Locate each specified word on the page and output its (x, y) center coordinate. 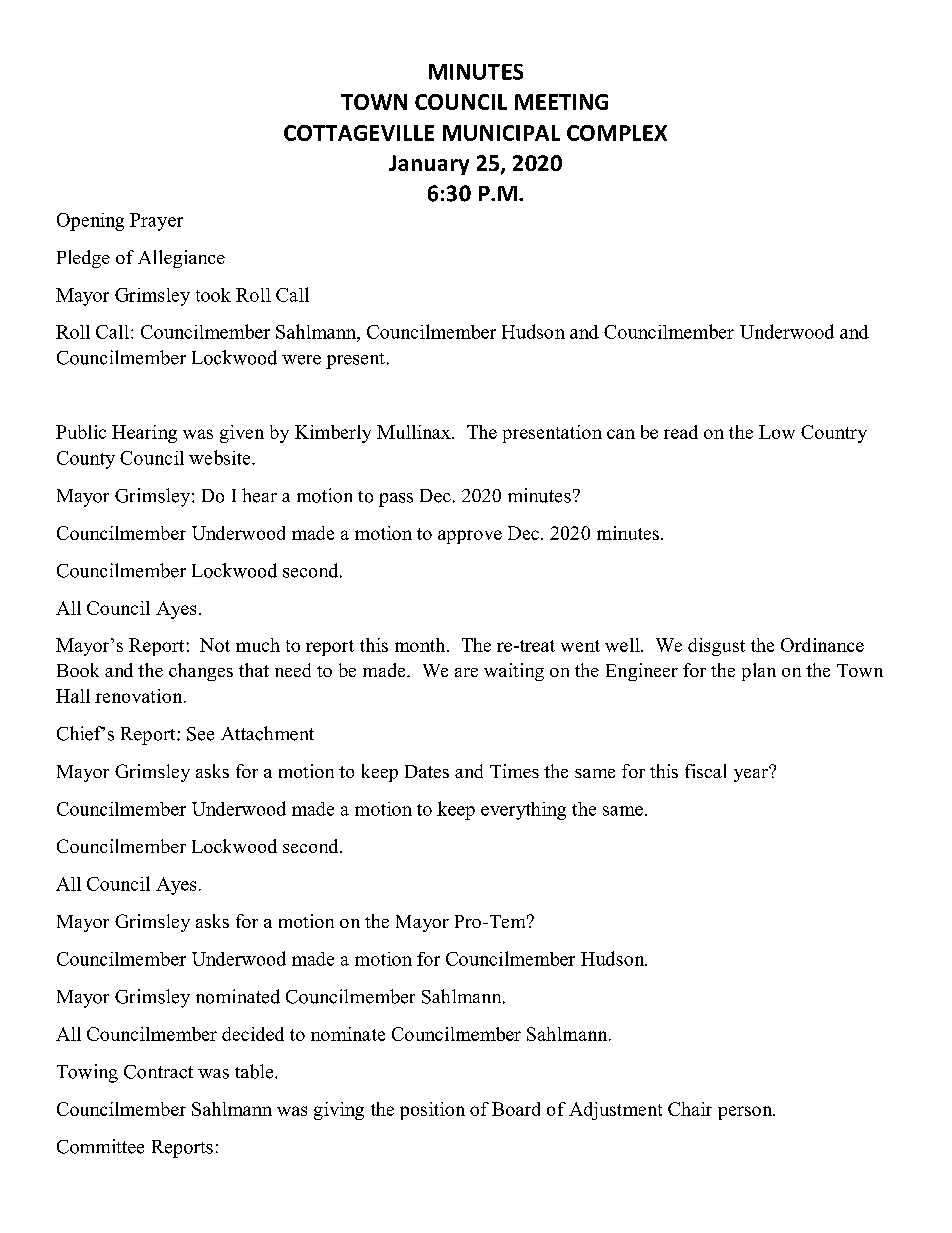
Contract (158, 1072)
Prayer (156, 222)
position (432, 1111)
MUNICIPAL (501, 133)
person (746, 1113)
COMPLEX (617, 133)
